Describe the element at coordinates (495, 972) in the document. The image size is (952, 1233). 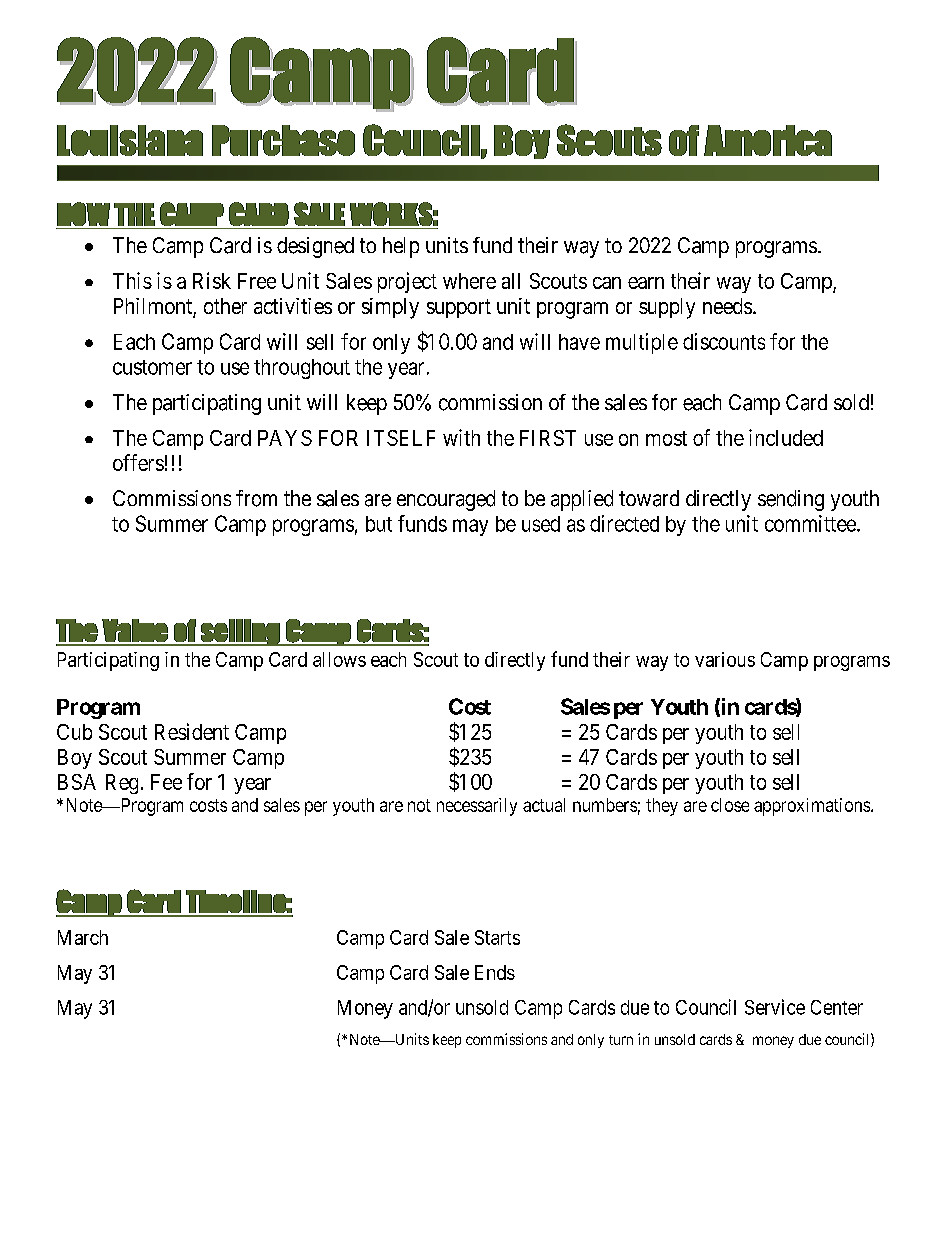
I see `Ends` at that location.
